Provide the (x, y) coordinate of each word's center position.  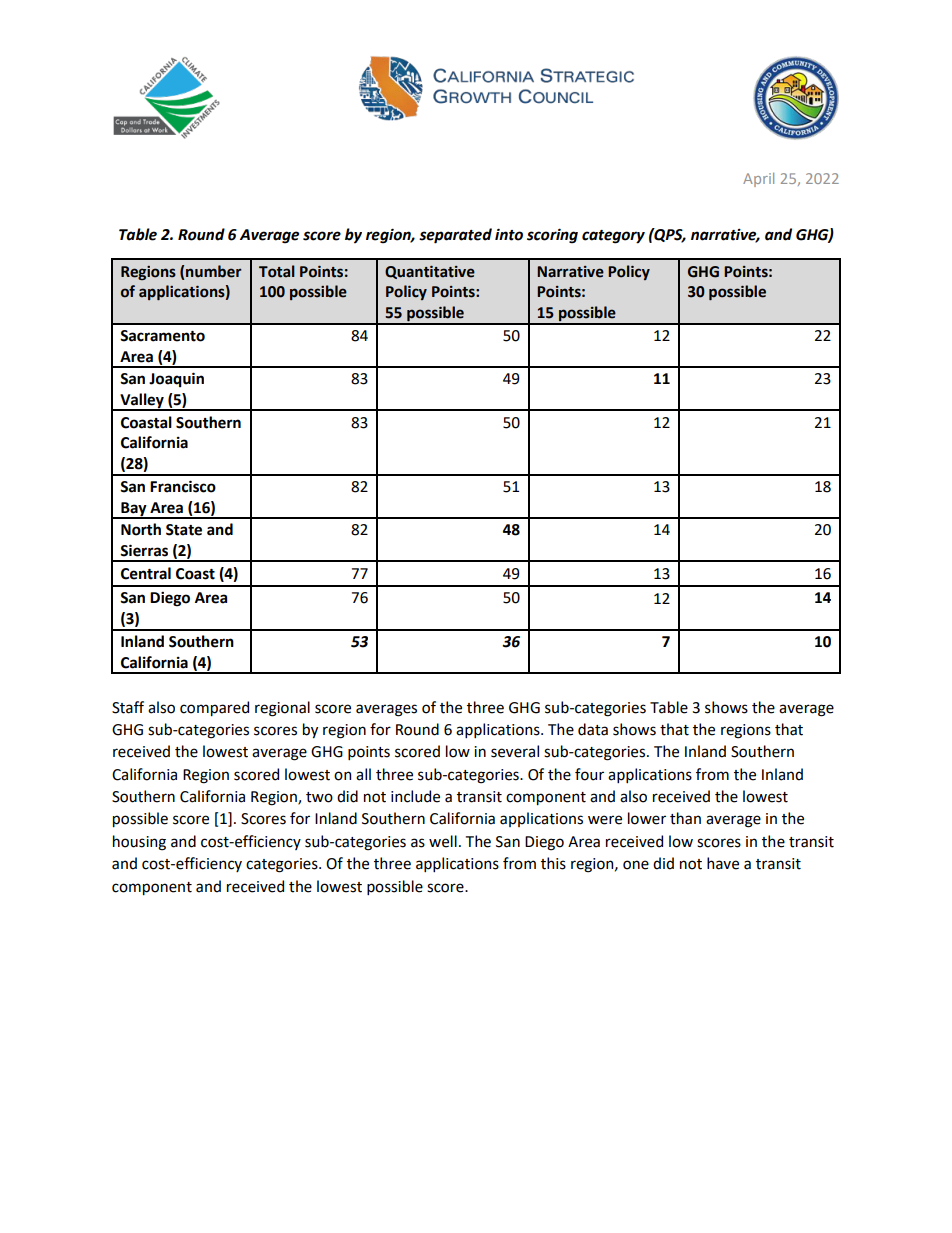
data (593, 729)
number (214, 271)
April (758, 180)
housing (139, 843)
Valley (142, 402)
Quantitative (430, 272)
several (515, 751)
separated (455, 236)
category (613, 237)
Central (146, 573)
